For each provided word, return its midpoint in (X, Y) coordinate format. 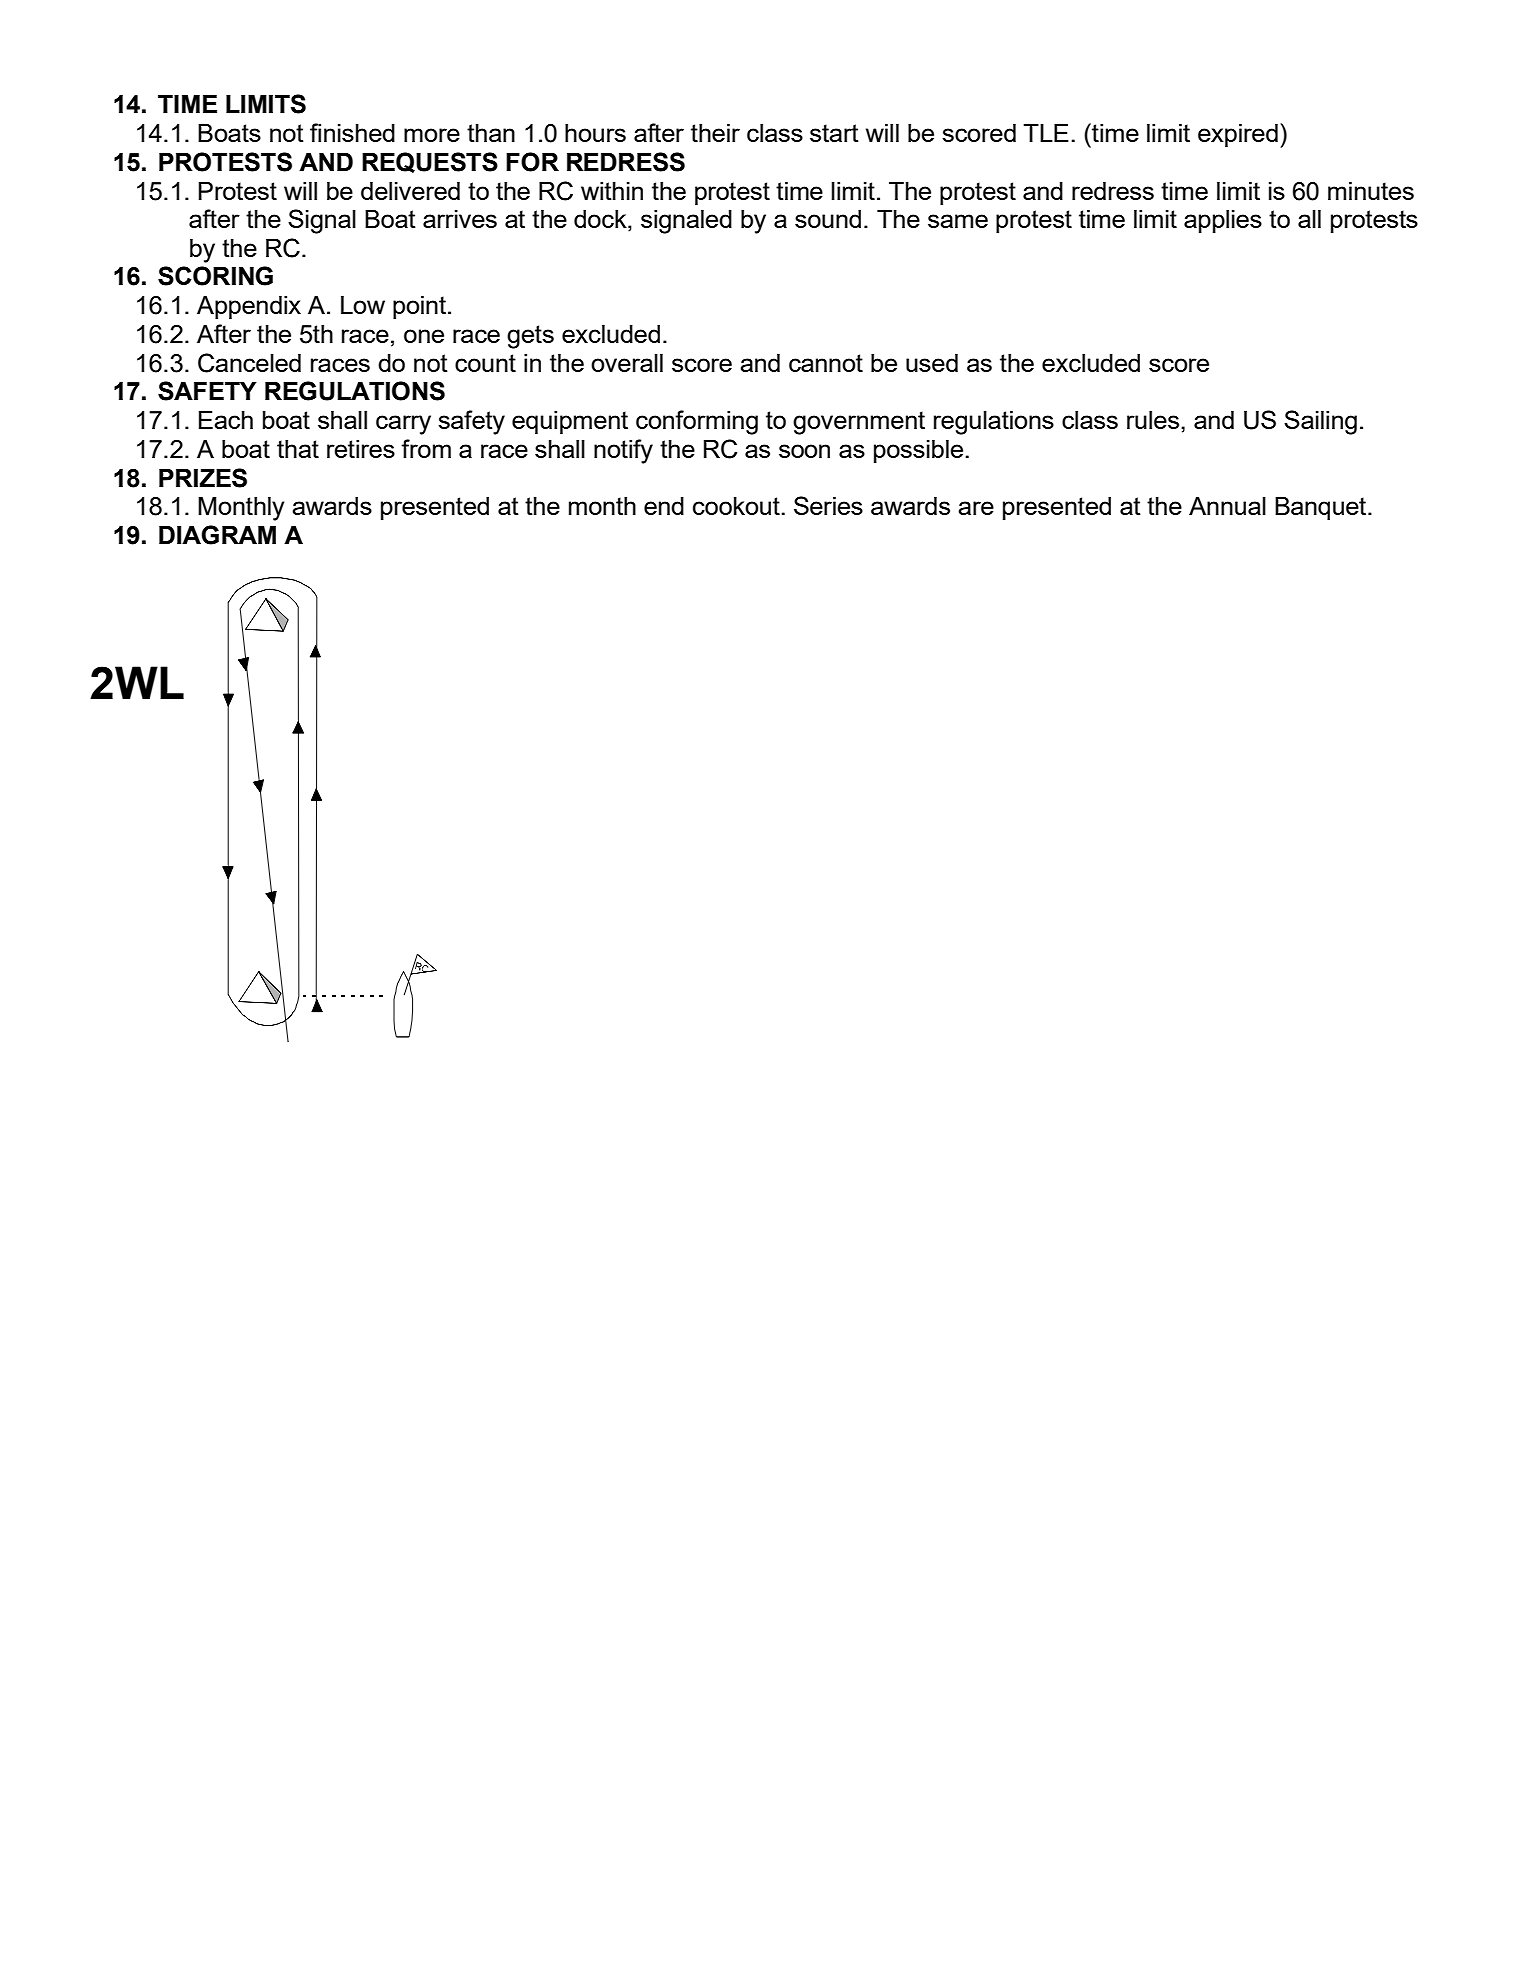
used (932, 363)
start (834, 133)
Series (828, 505)
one (424, 336)
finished (352, 132)
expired (1238, 135)
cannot (826, 363)
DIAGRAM (217, 535)
